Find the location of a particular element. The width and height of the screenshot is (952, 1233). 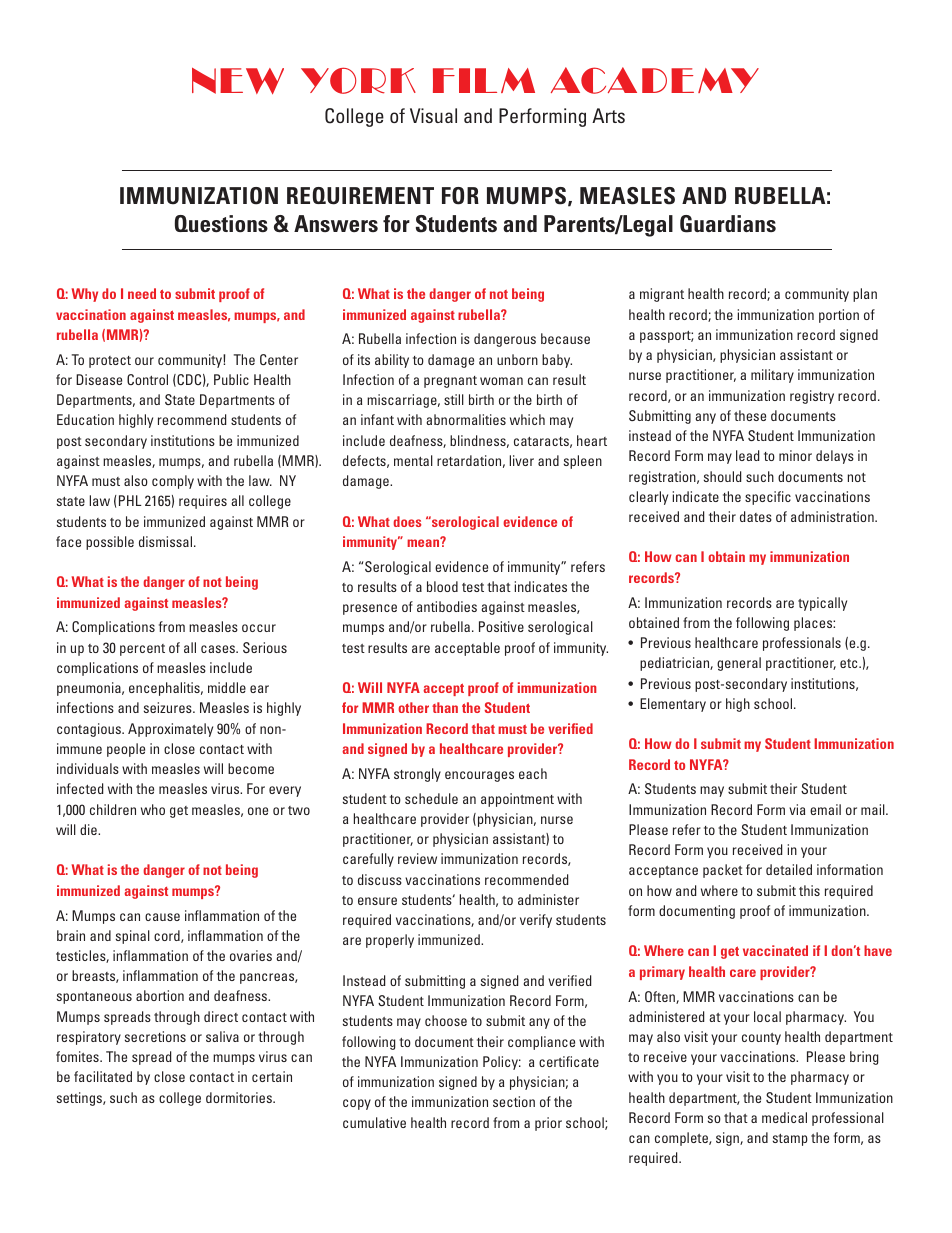

NEW is located at coordinates (238, 81).
